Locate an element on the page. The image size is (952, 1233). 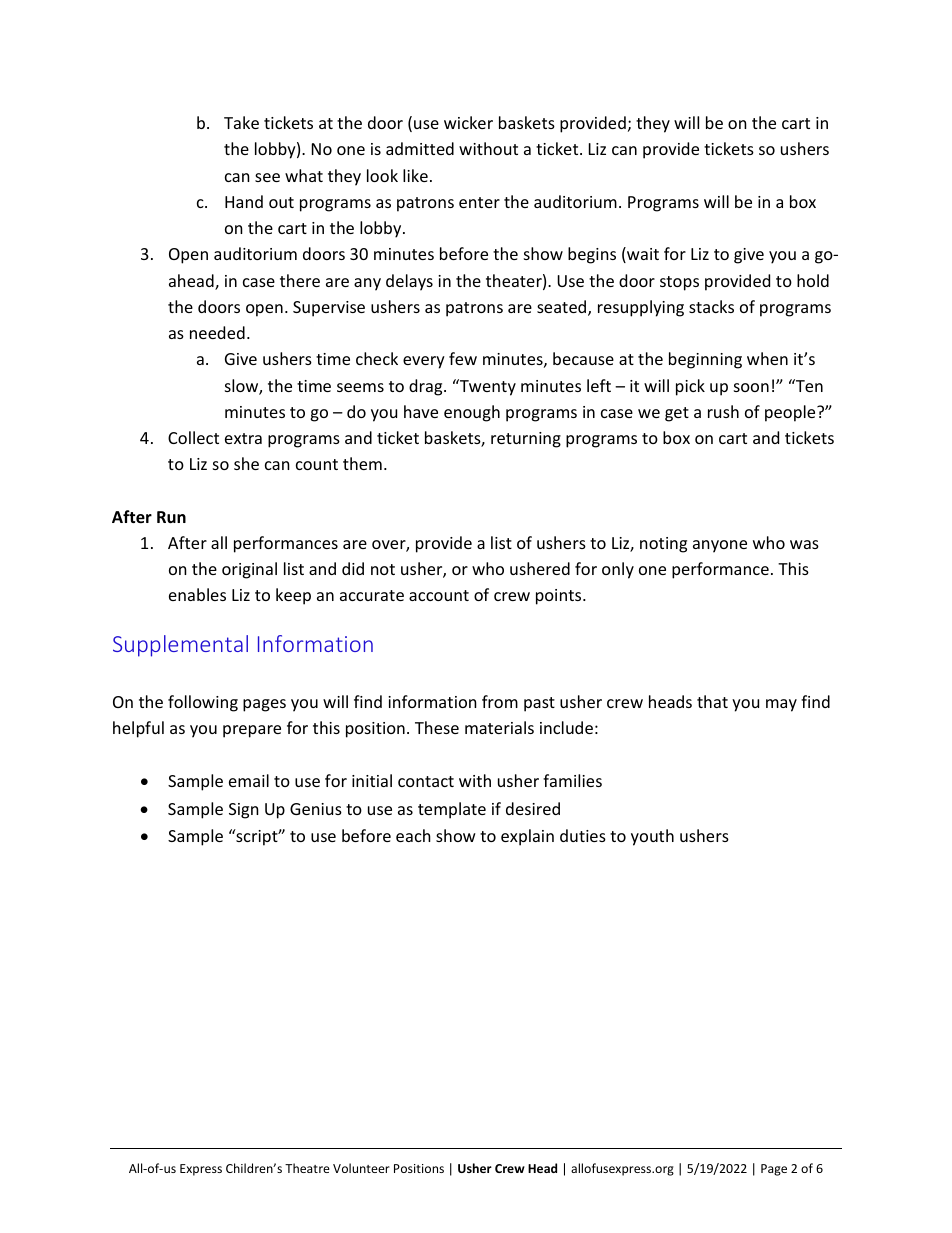
youth is located at coordinates (652, 837).
